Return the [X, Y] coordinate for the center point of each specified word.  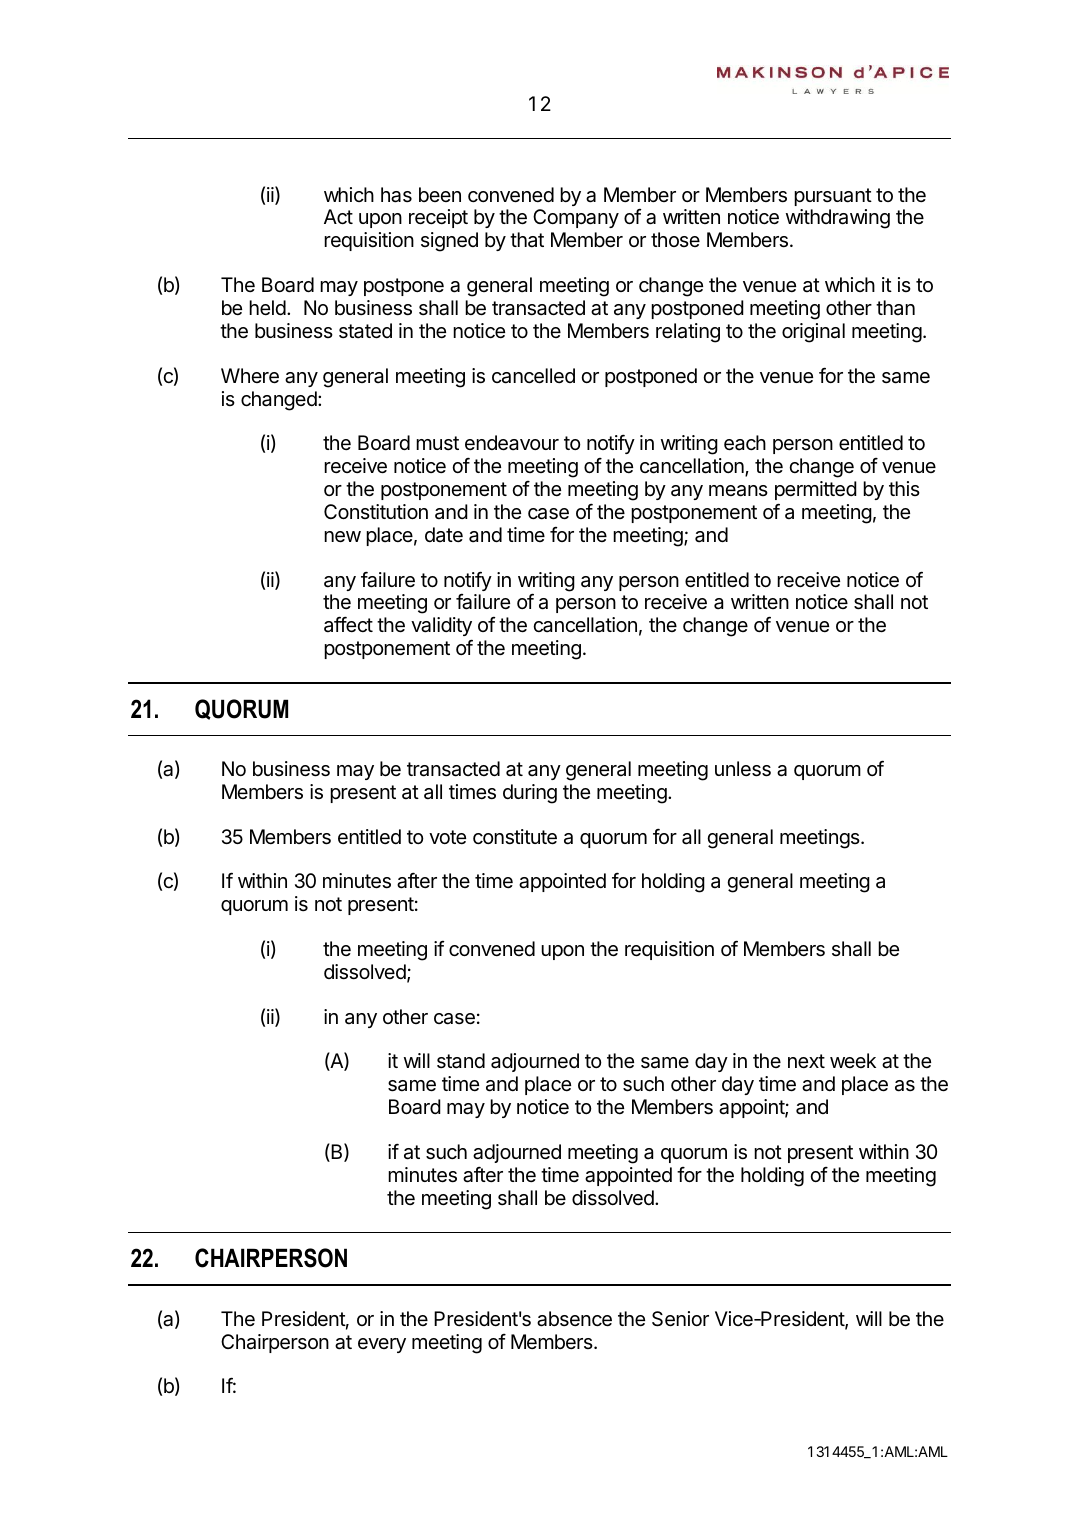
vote [447, 837]
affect [348, 624]
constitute [515, 837]
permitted [816, 490]
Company [576, 218]
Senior [680, 1319]
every [382, 1345]
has [396, 195]
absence [574, 1319]
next [806, 1061]
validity [441, 628]
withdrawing [838, 219]
